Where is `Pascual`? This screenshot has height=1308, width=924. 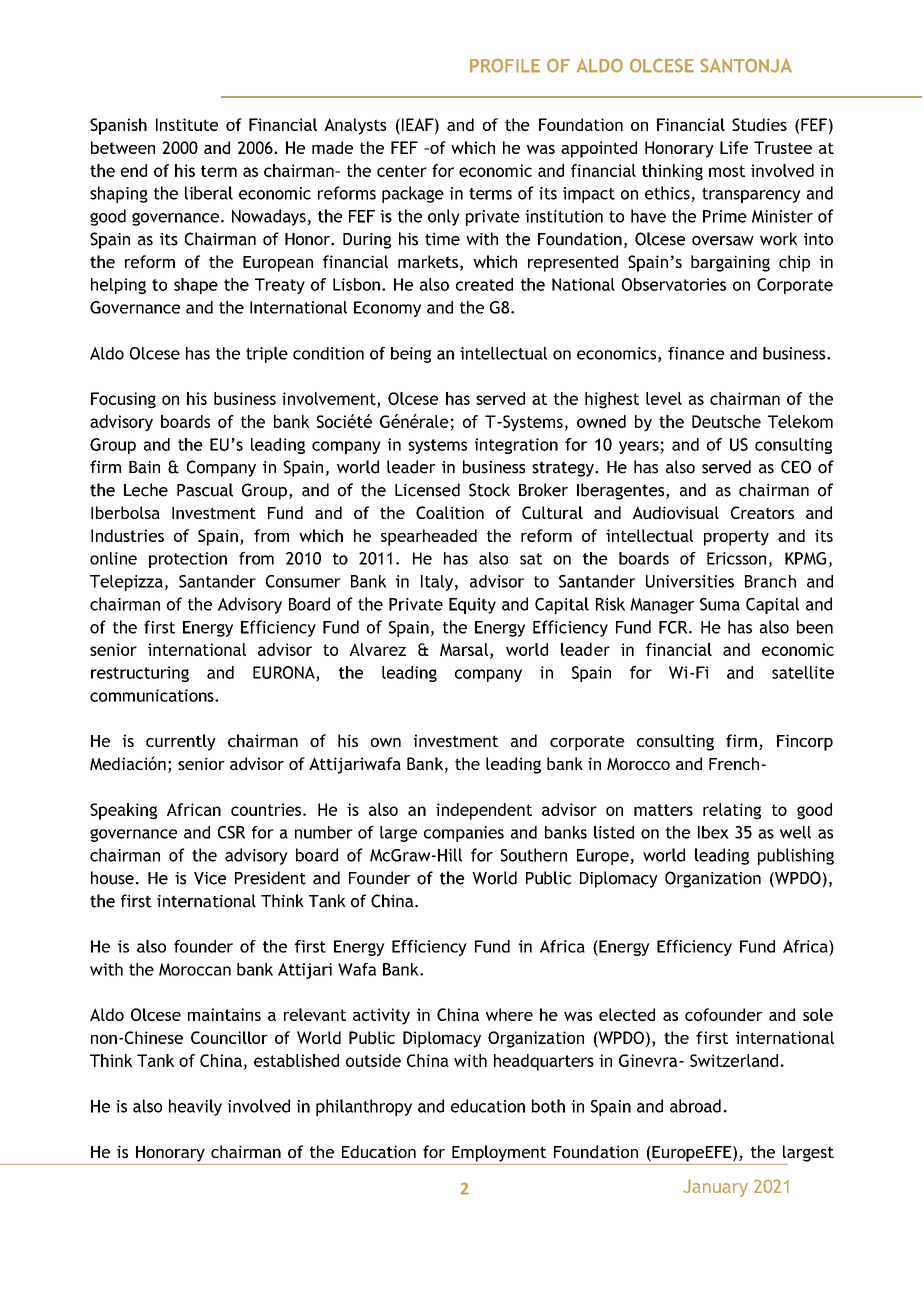 Pascual is located at coordinates (205, 490).
